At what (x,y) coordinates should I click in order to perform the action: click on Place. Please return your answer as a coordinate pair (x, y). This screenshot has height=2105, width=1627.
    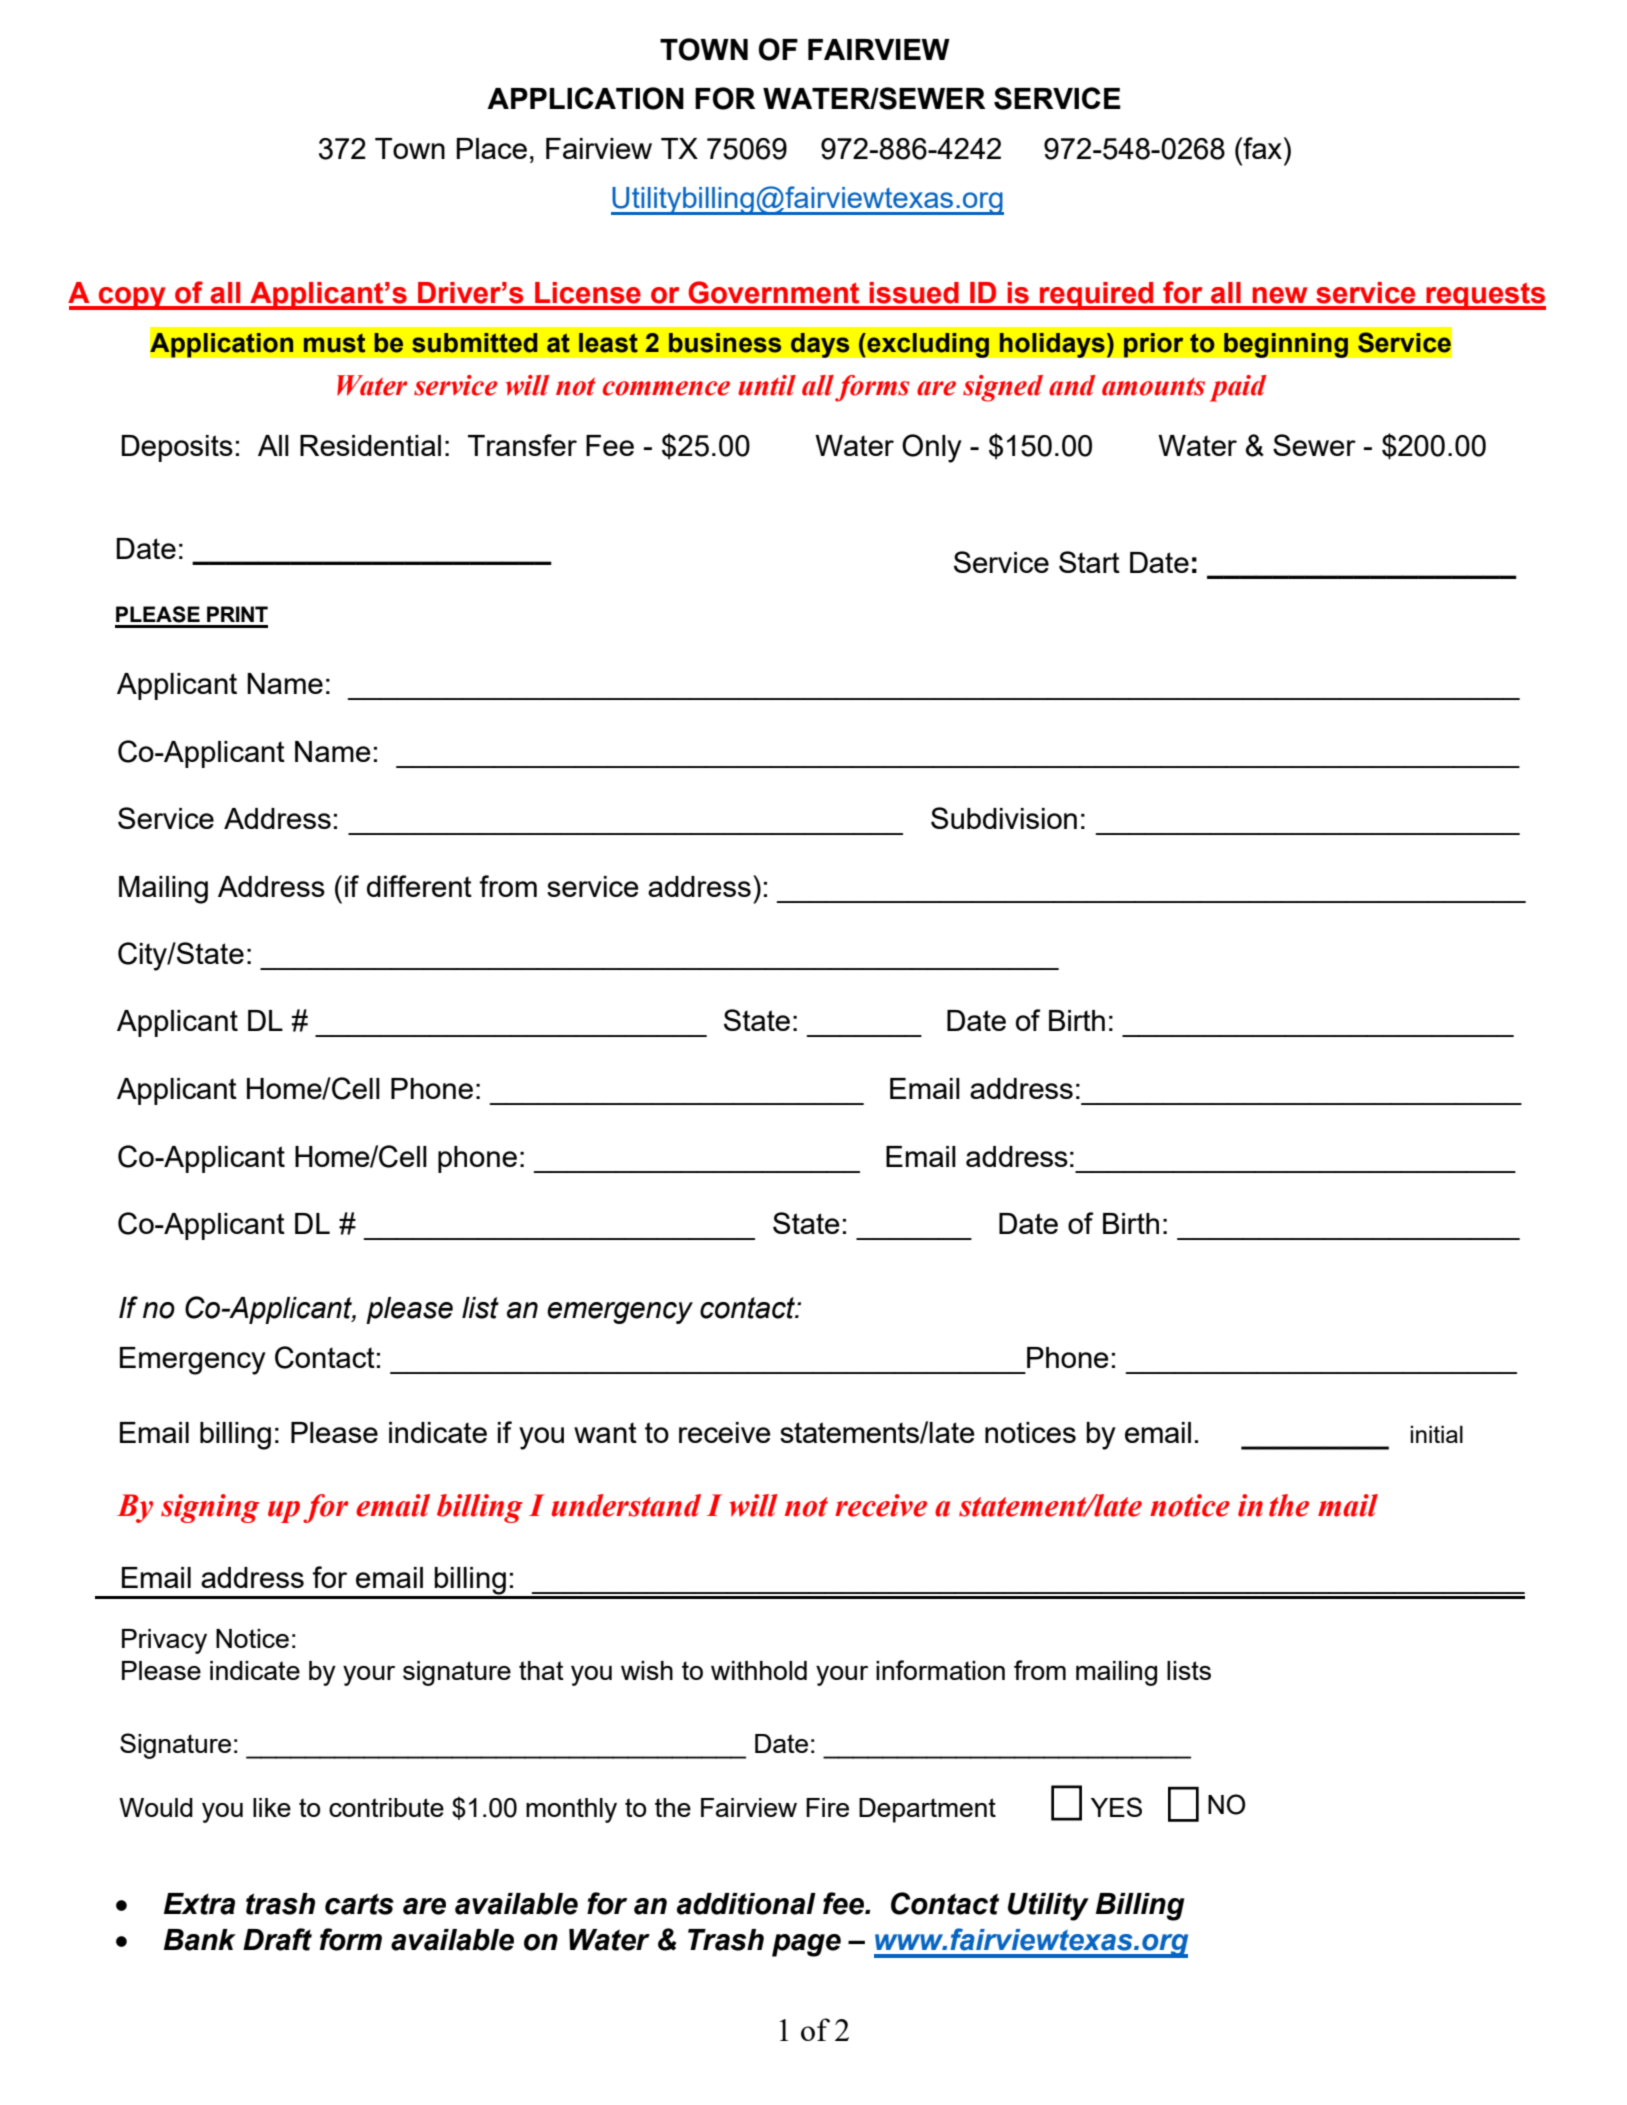
    Looking at the image, I should click on (491, 148).
